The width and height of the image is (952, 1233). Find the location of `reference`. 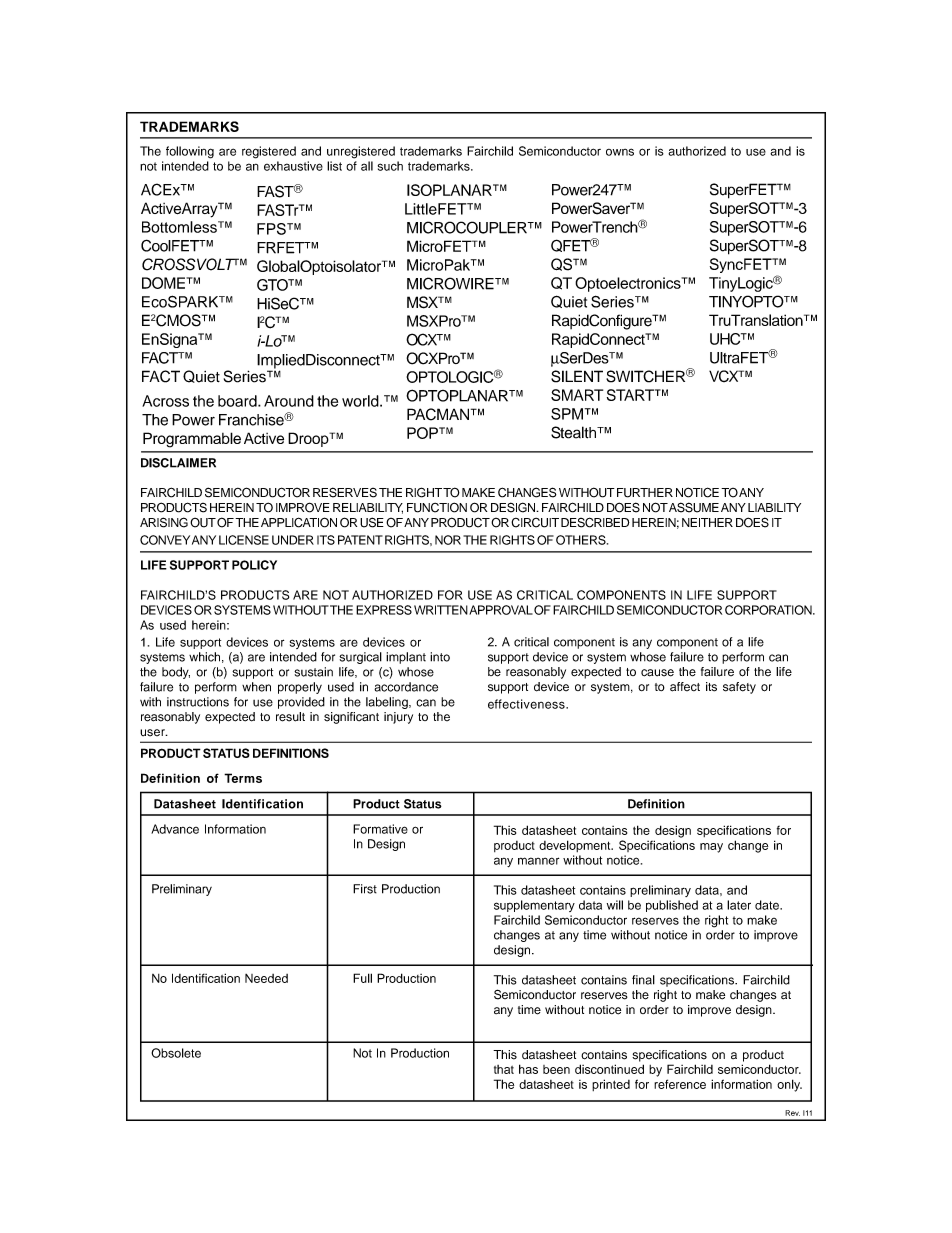

reference is located at coordinates (680, 1084).
